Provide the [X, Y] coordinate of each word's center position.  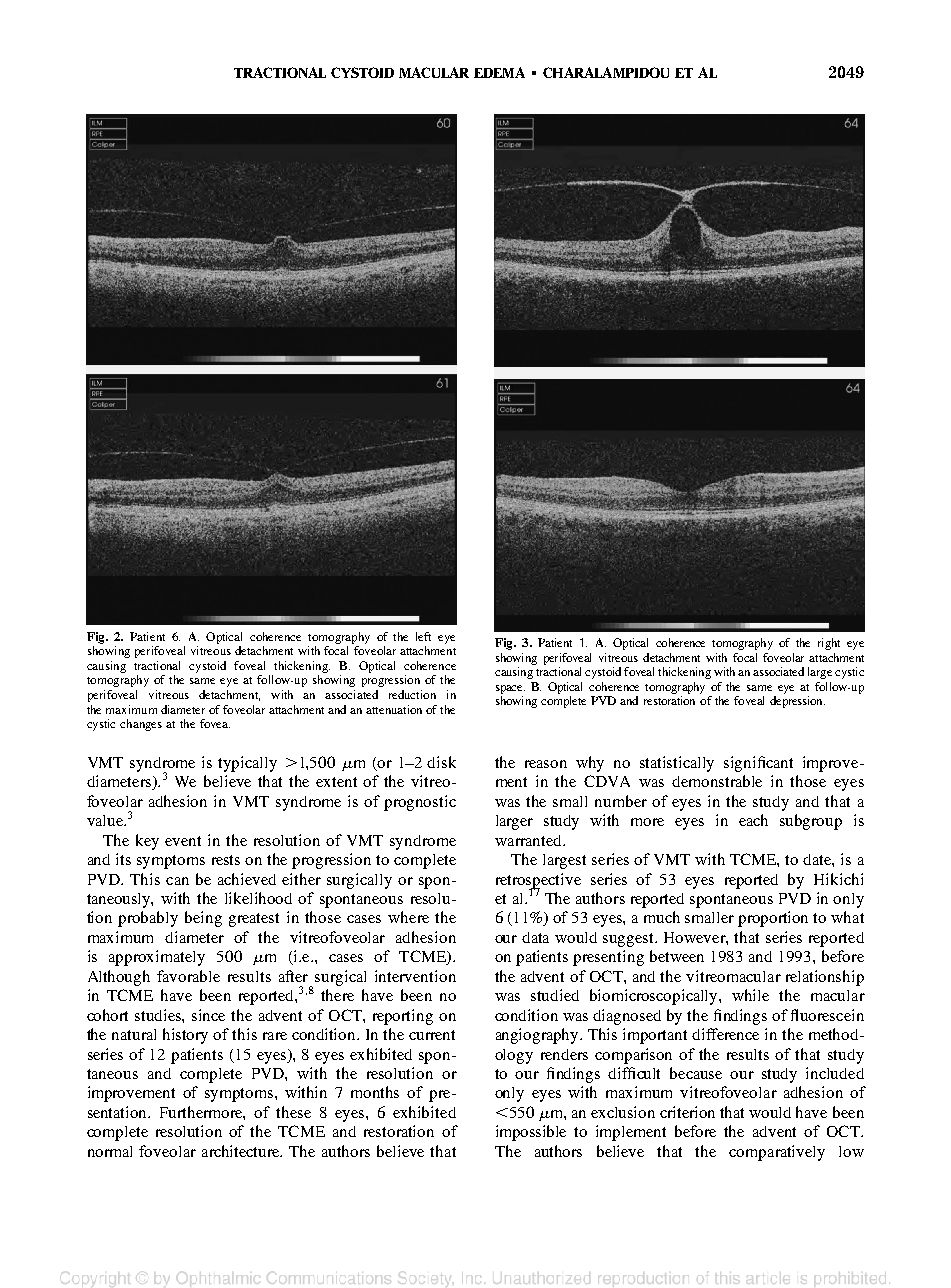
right [829, 644]
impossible [531, 1133]
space [510, 689]
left [423, 636]
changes [141, 725]
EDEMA [499, 72]
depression [797, 702]
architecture [242, 1151]
